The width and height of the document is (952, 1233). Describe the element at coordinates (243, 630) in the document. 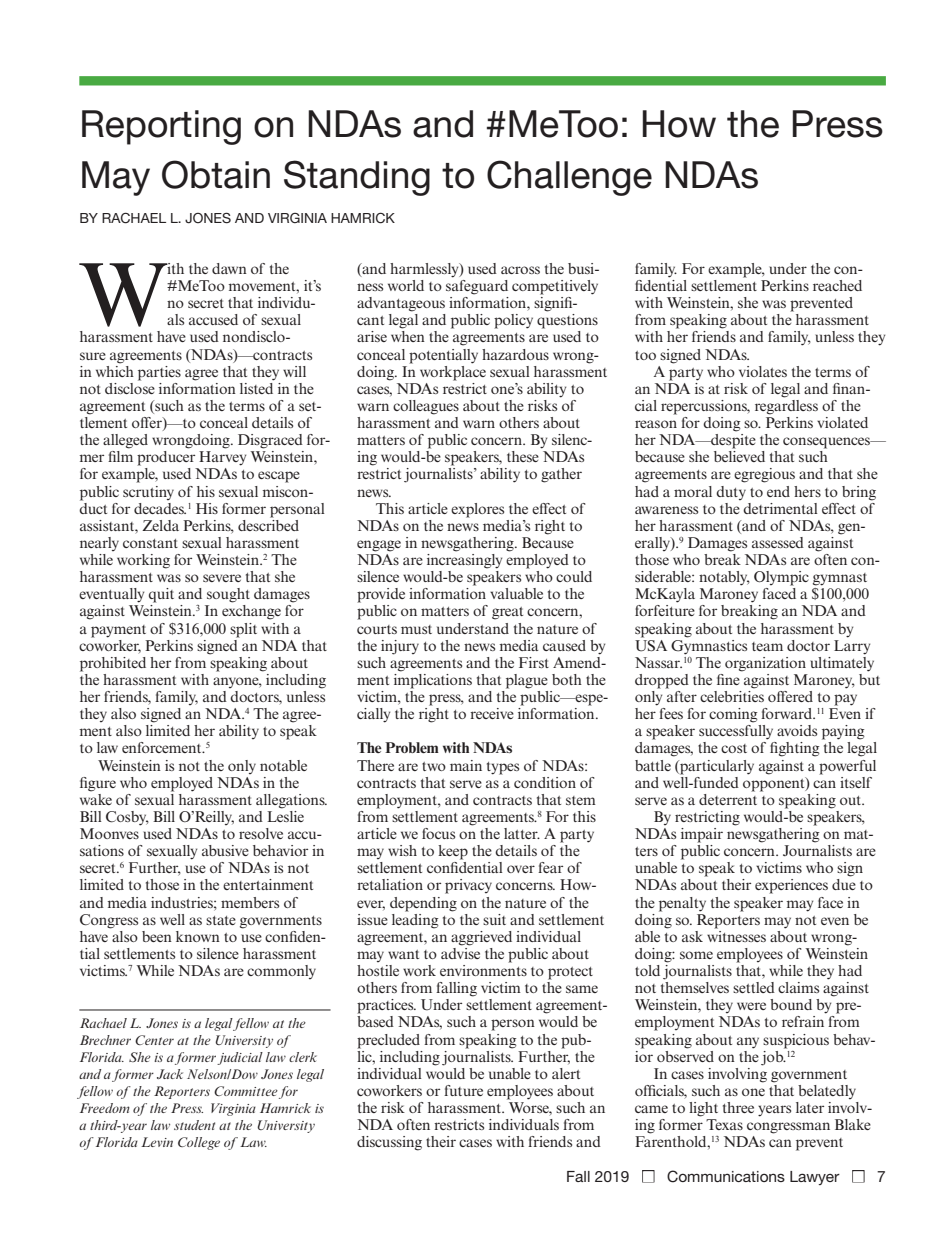

I see `split` at that location.
